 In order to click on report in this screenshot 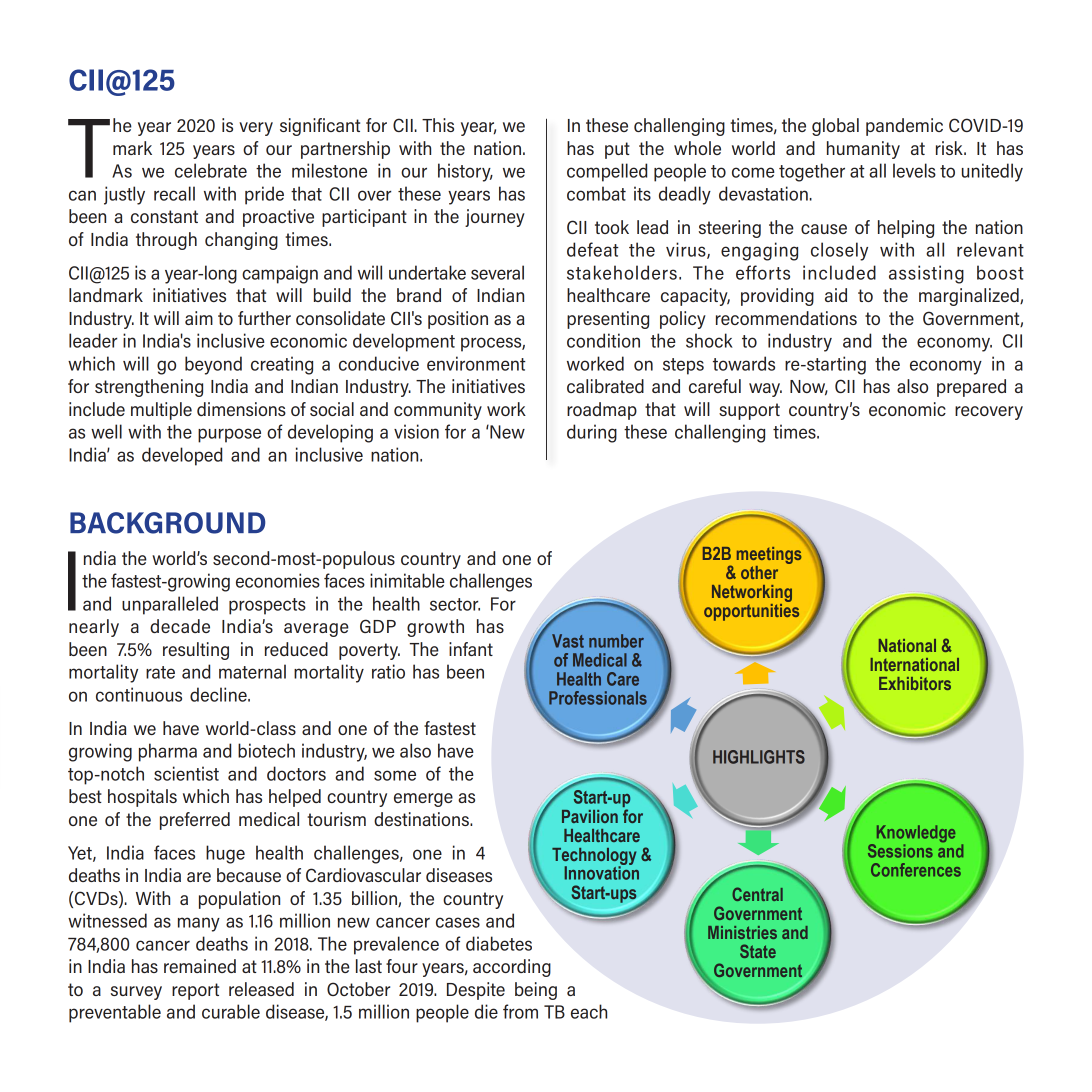, I will do `click(195, 991)`.
